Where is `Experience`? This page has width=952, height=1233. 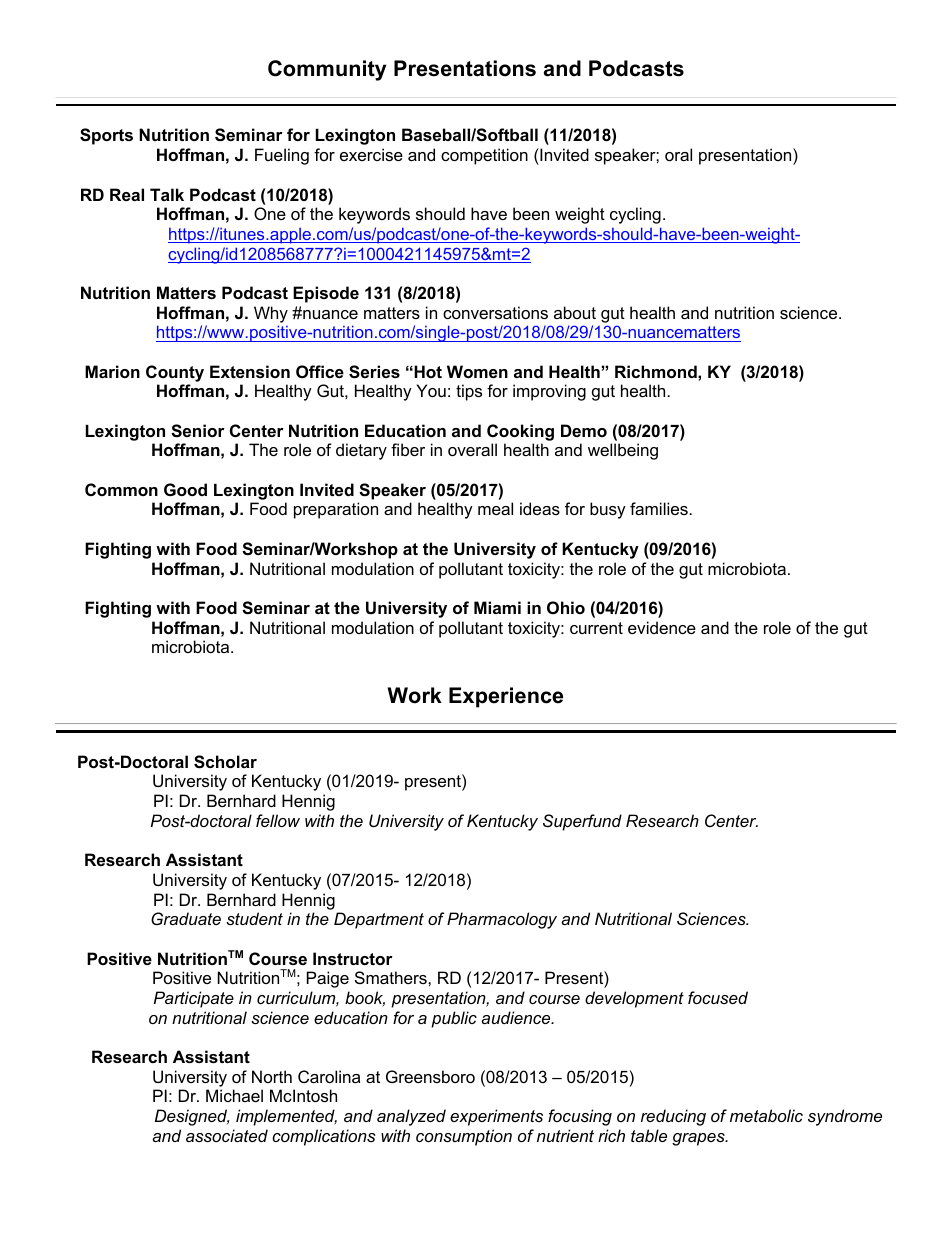 Experience is located at coordinates (506, 697).
